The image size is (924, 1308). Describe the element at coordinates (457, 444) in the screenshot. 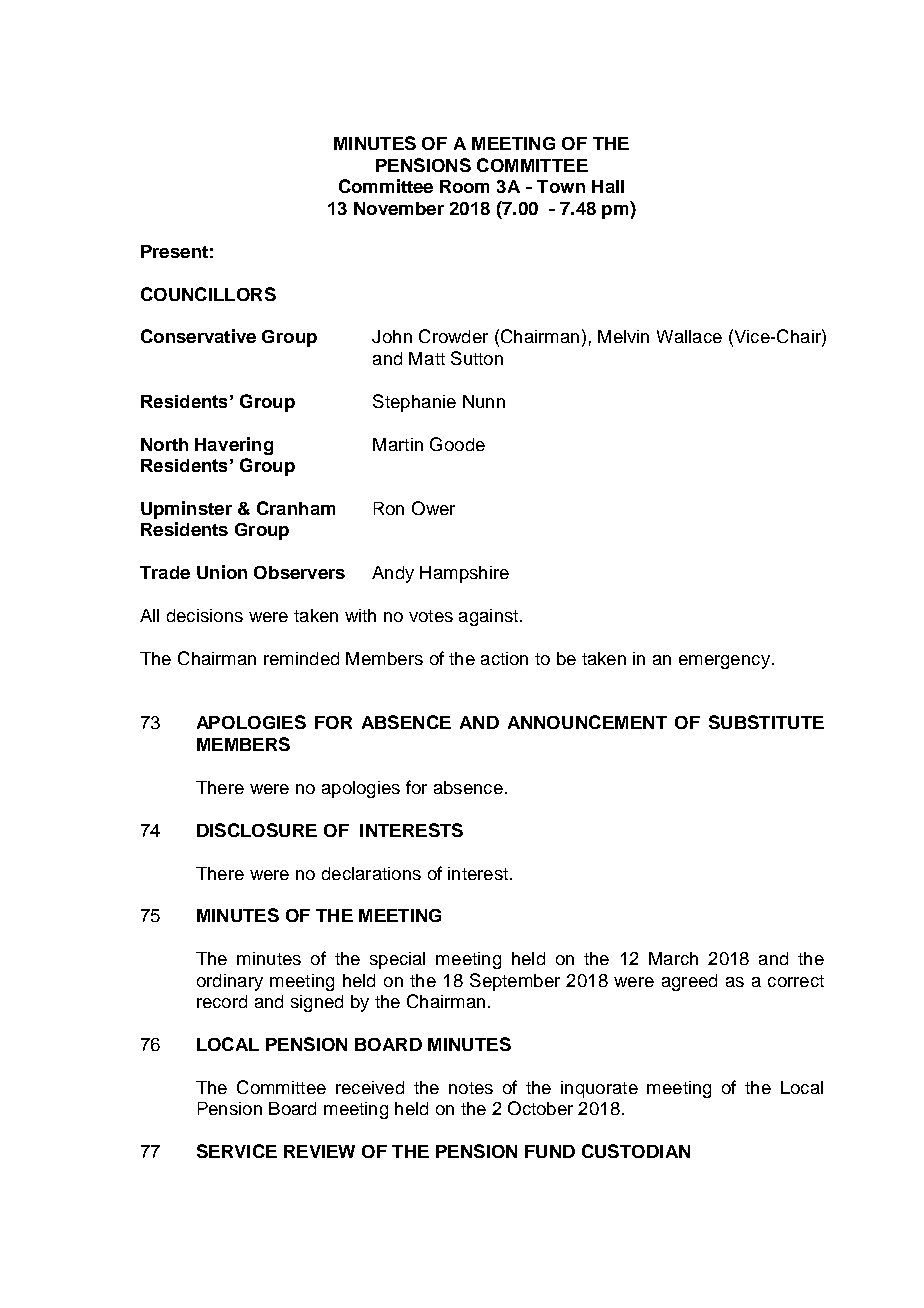

I see `Goode` at that location.
